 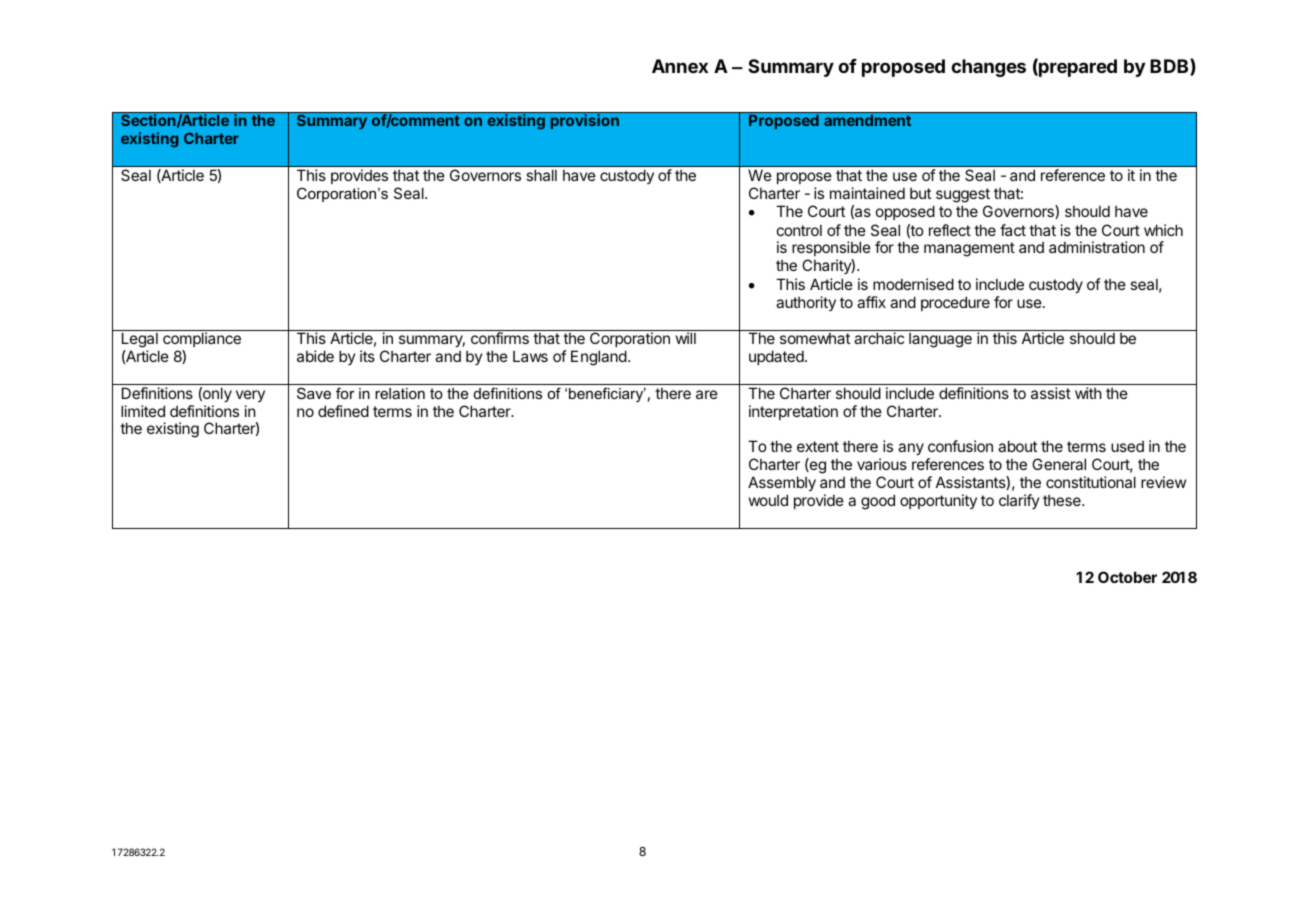 What do you see at coordinates (768, 500) in the image?
I see `would` at bounding box center [768, 500].
